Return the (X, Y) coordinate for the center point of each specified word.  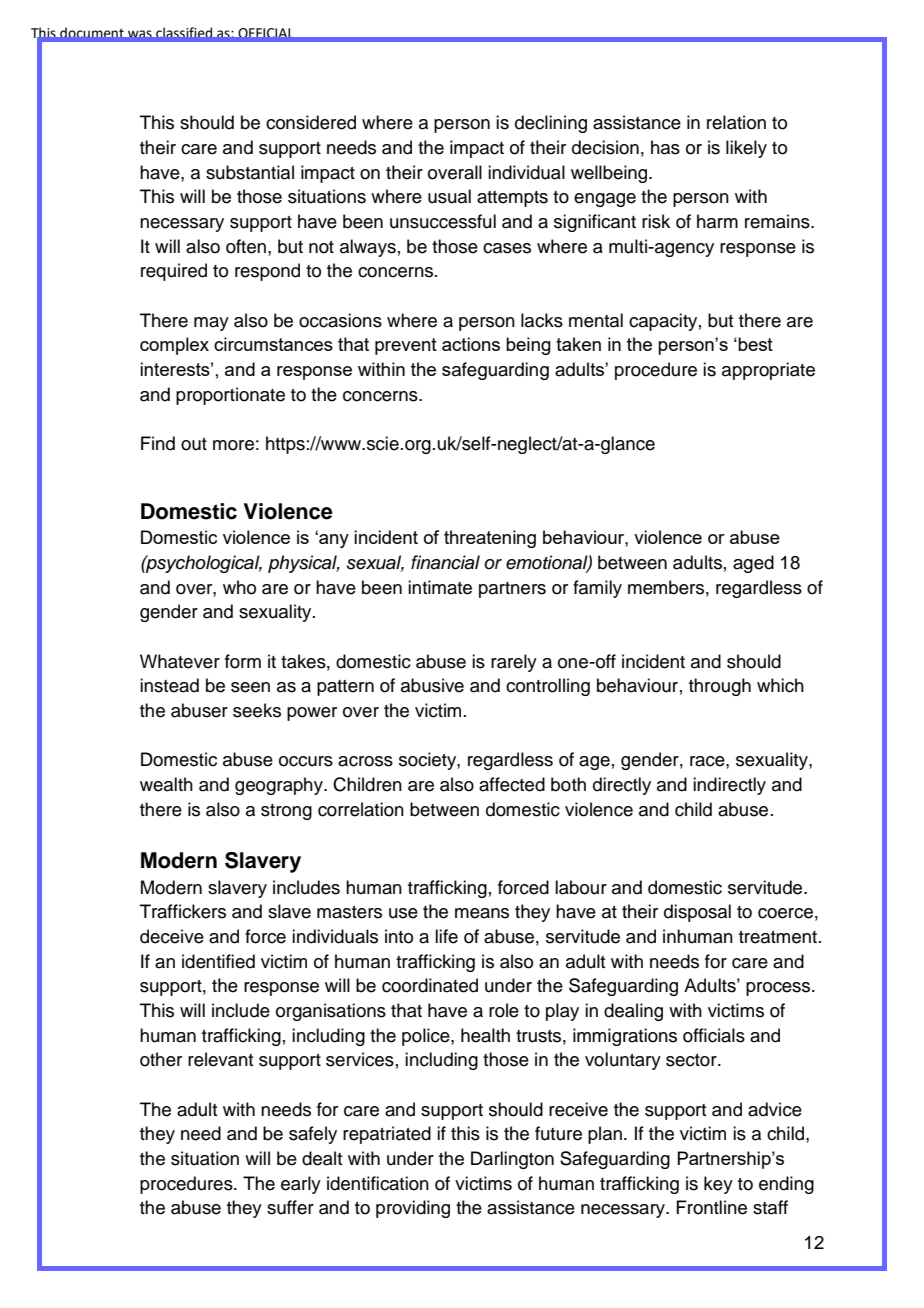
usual (449, 196)
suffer (290, 1207)
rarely (514, 663)
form (243, 661)
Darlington (512, 1160)
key (718, 1185)
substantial (250, 172)
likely (746, 149)
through (720, 687)
